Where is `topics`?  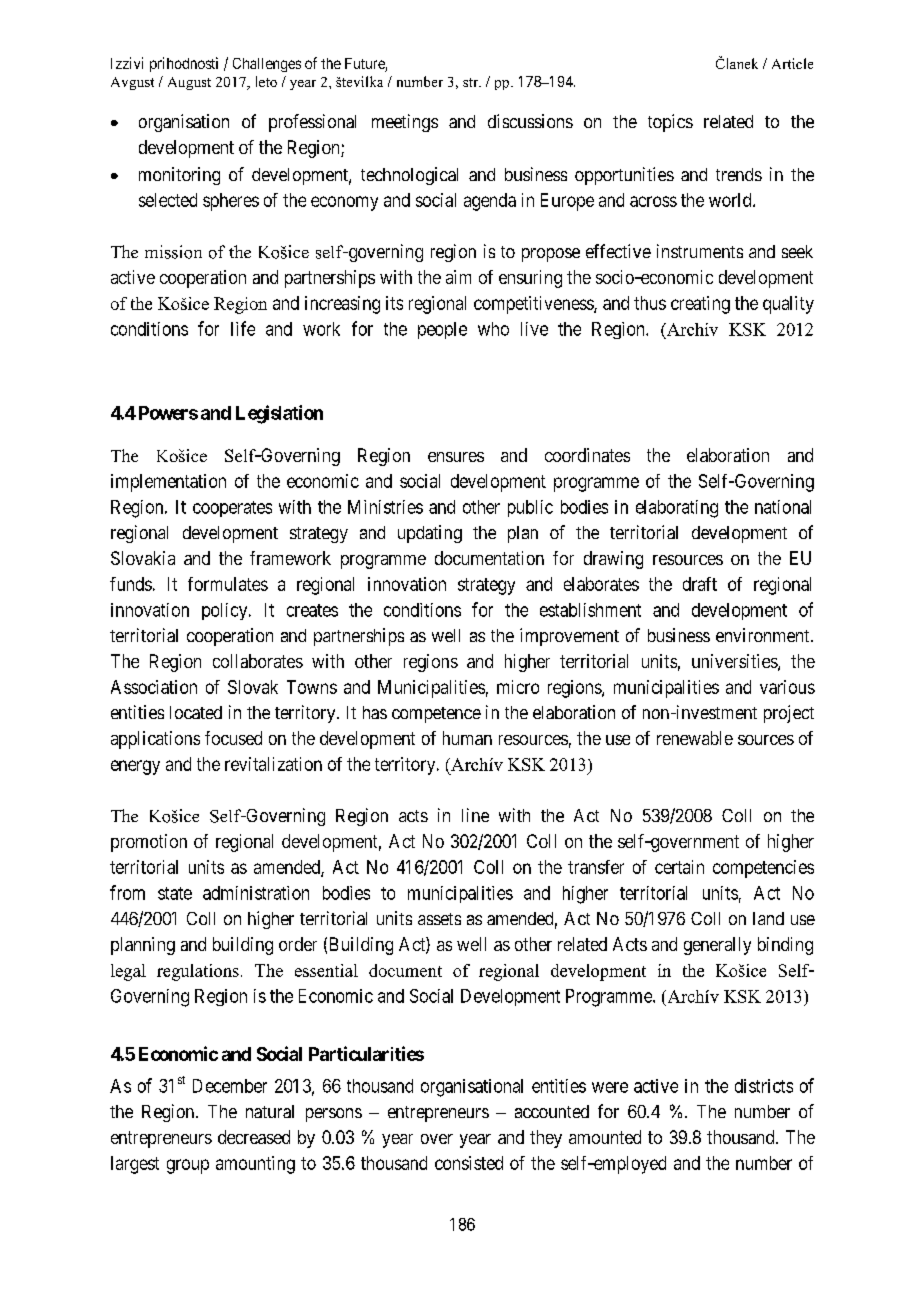 topics is located at coordinates (670, 123).
